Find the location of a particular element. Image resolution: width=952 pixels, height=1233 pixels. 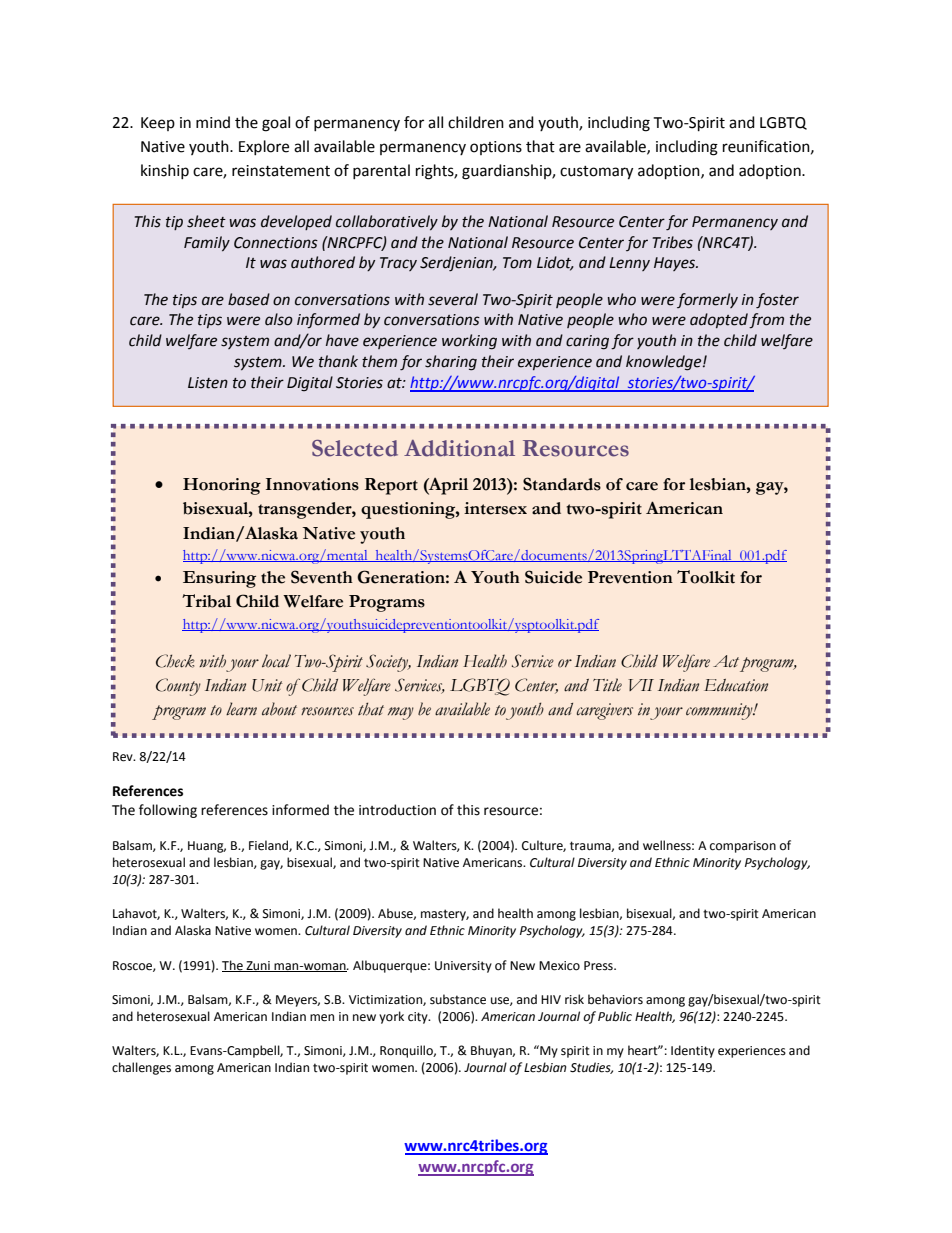

working is located at coordinates (469, 342).
